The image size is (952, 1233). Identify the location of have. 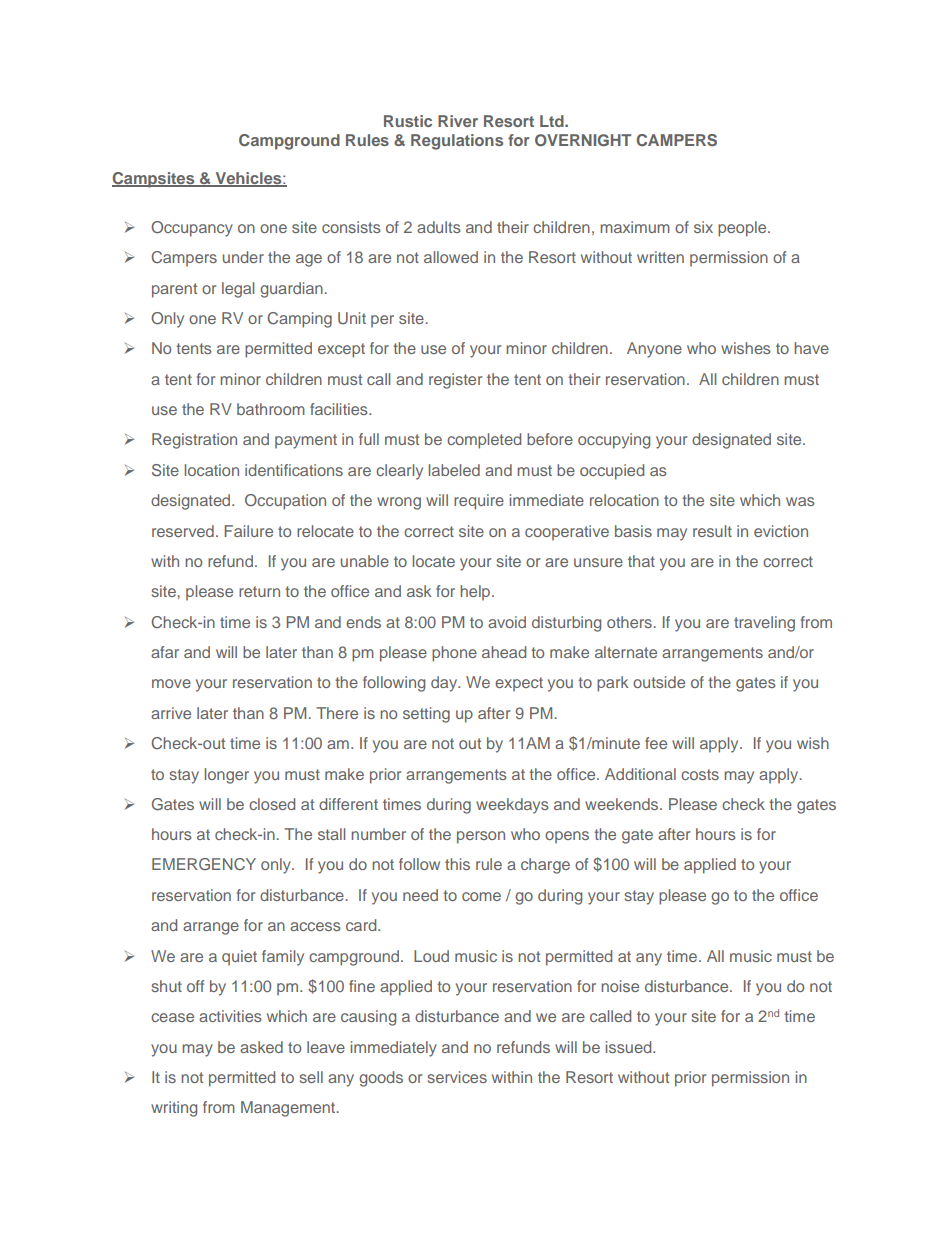
(811, 348).
